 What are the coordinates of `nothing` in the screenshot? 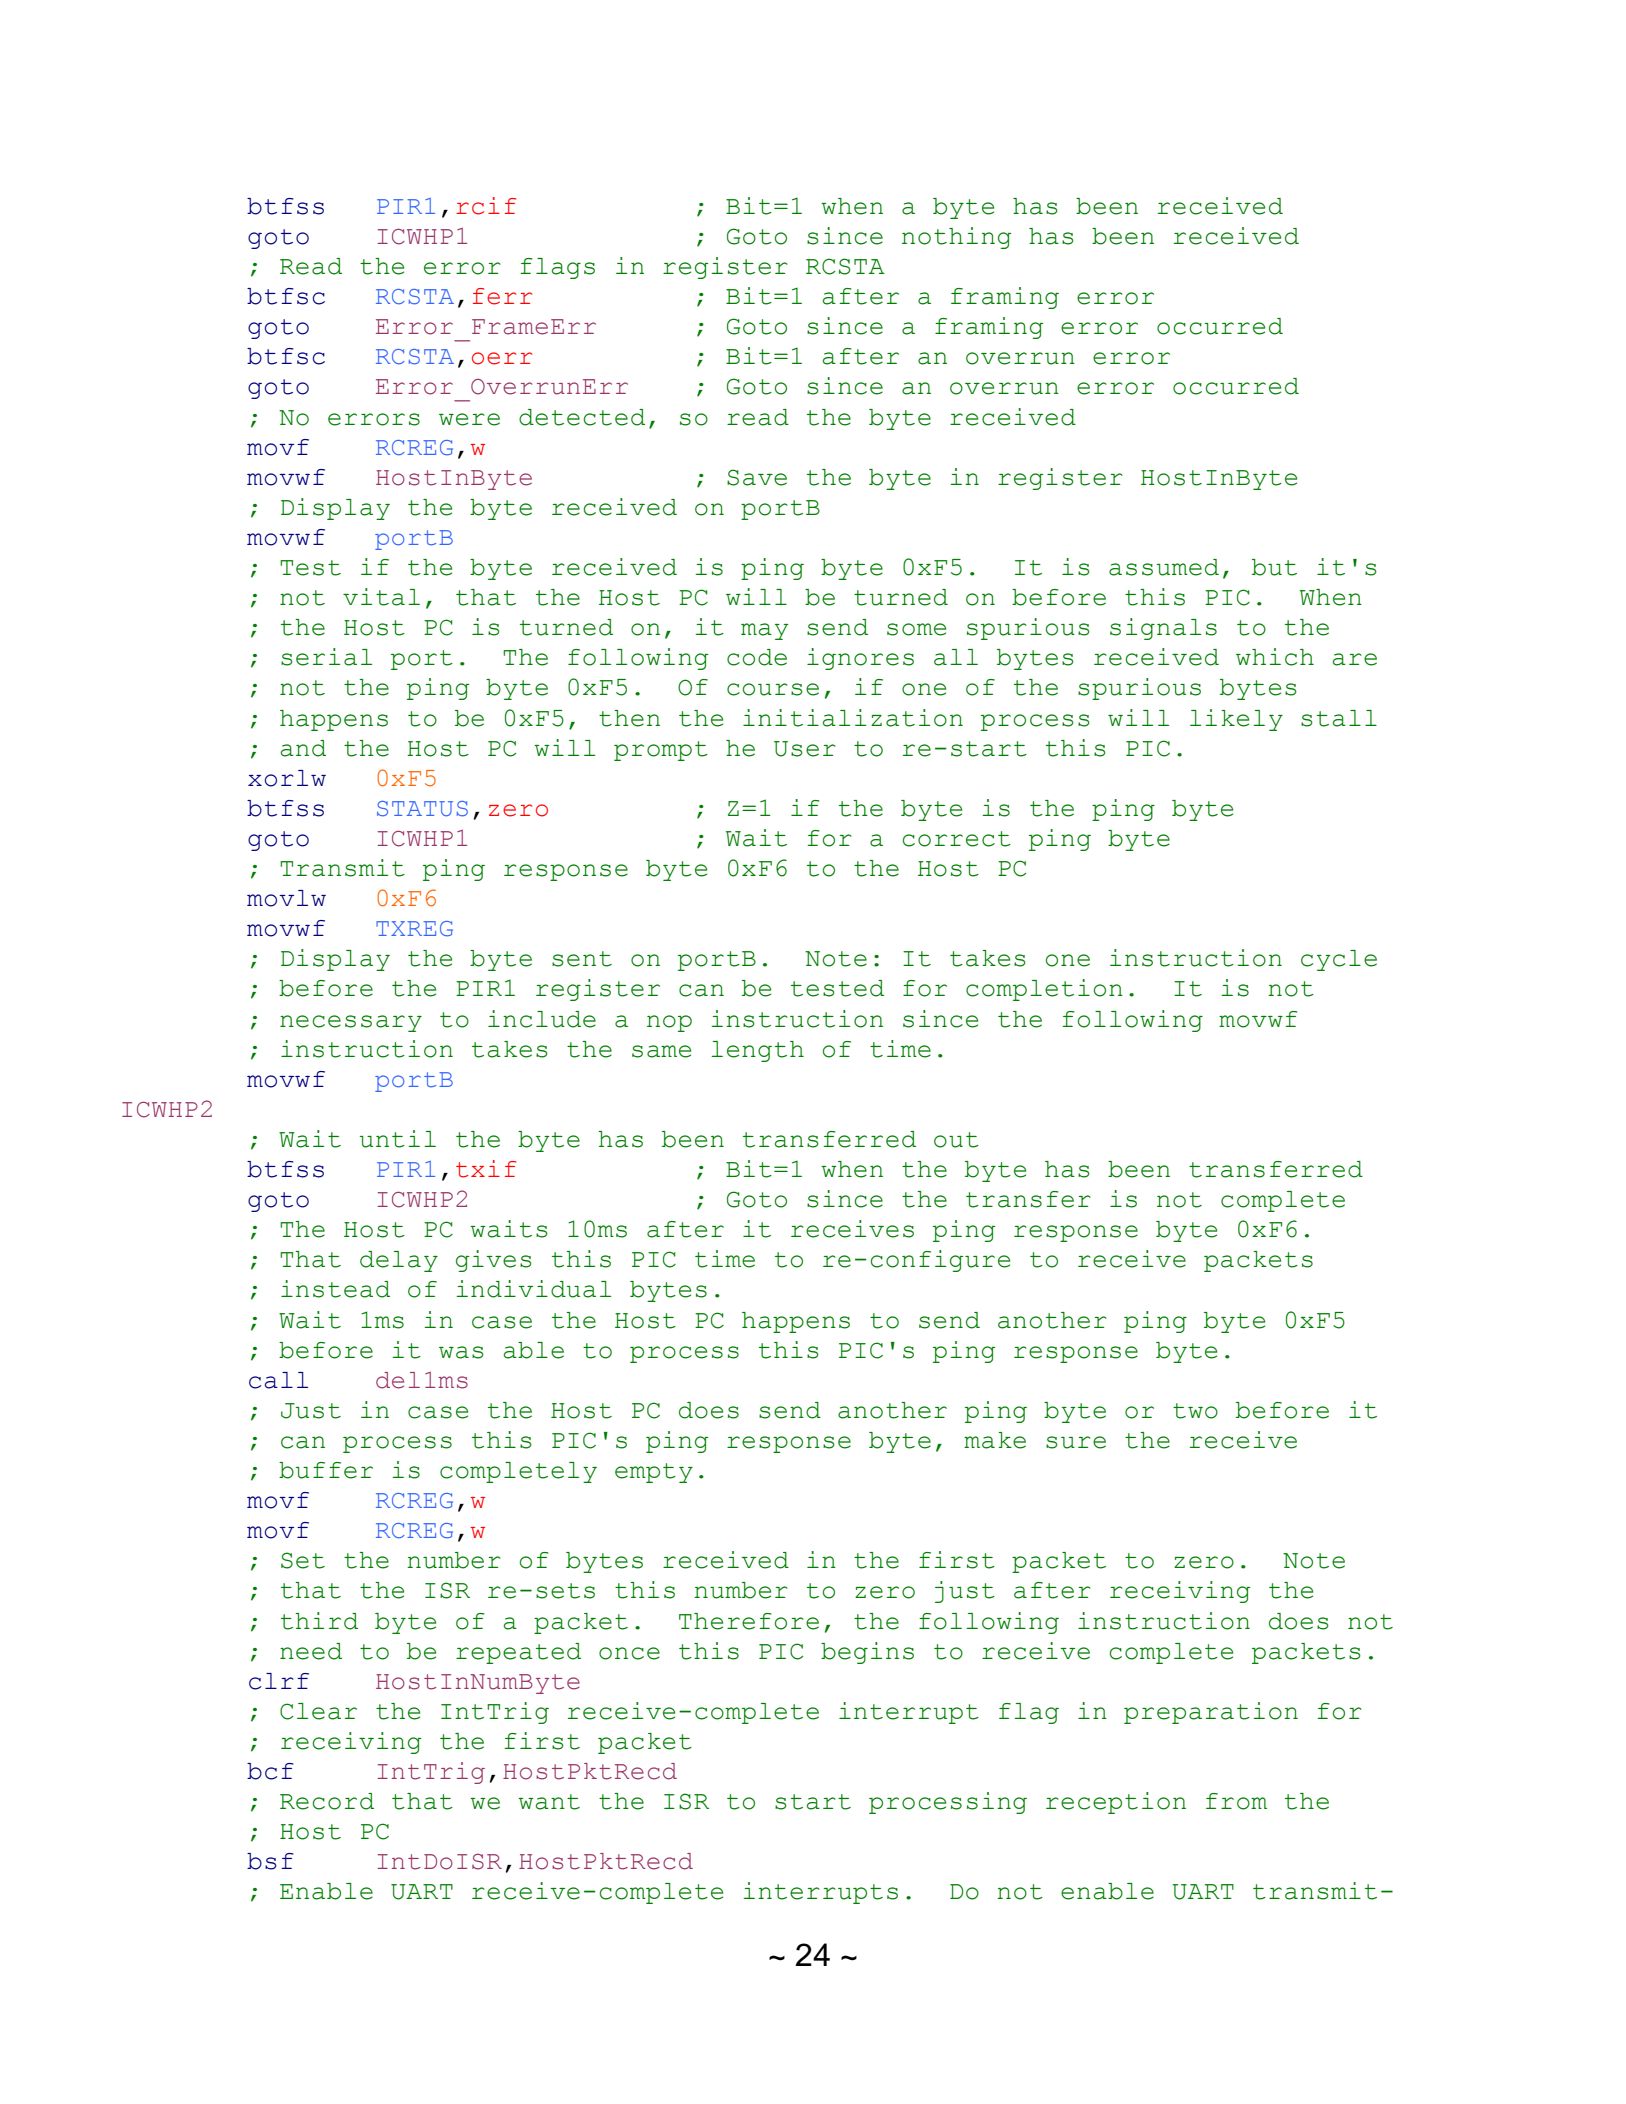 It's located at (956, 238).
